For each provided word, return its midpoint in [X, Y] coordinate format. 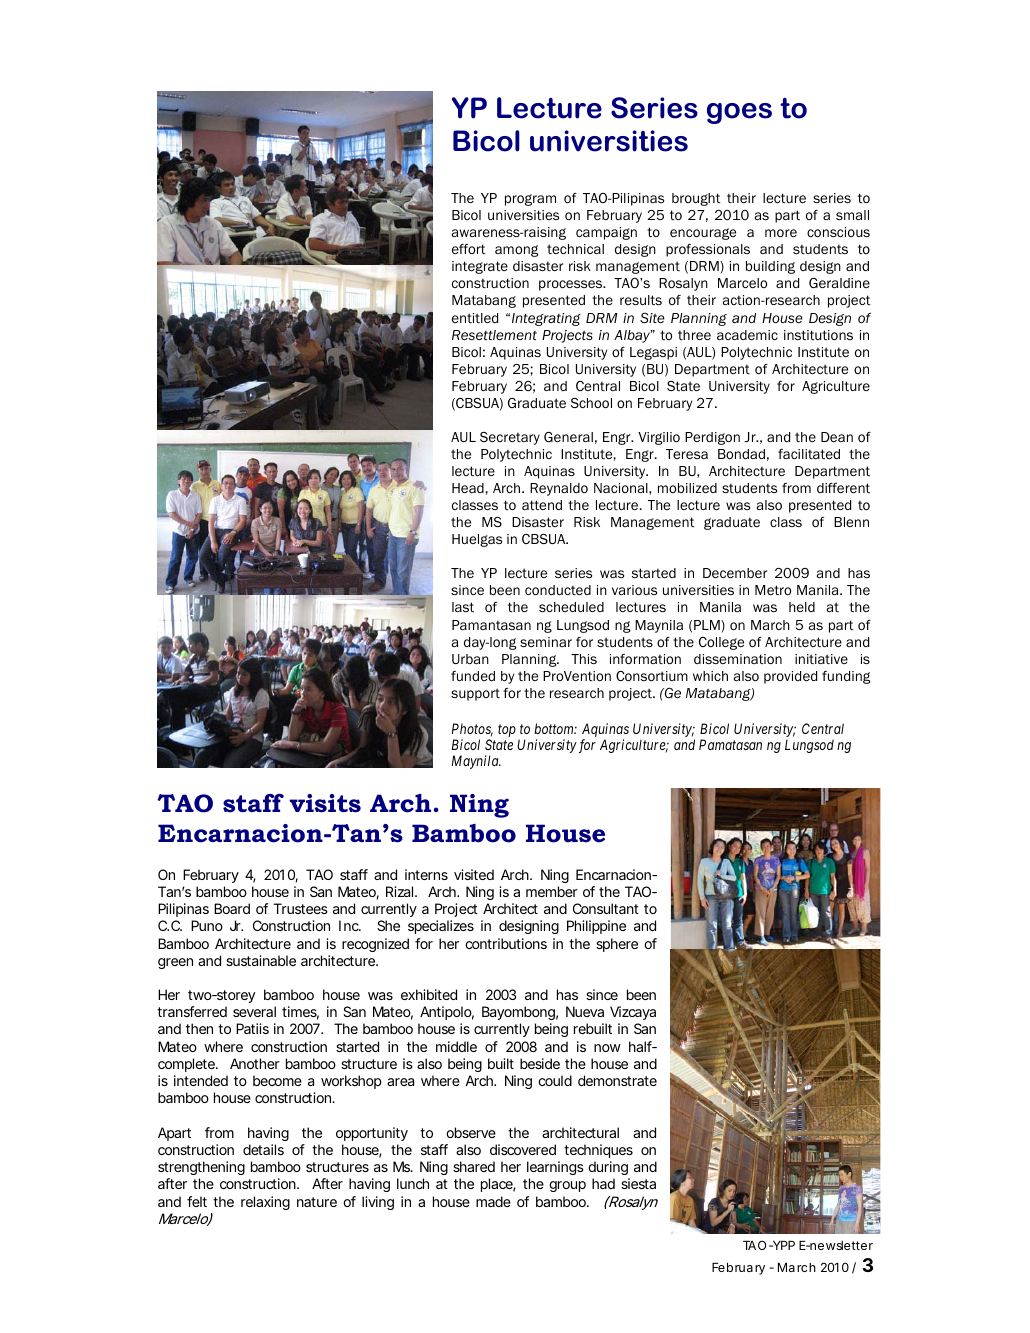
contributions [506, 943]
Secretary [510, 438]
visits [325, 803]
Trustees [300, 908]
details [263, 1149]
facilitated [809, 454]
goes [739, 113]
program [530, 200]
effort [469, 249]
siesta [638, 1183]
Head [468, 488]
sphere [617, 945]
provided [790, 677]
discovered [523, 1149]
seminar [546, 642]
